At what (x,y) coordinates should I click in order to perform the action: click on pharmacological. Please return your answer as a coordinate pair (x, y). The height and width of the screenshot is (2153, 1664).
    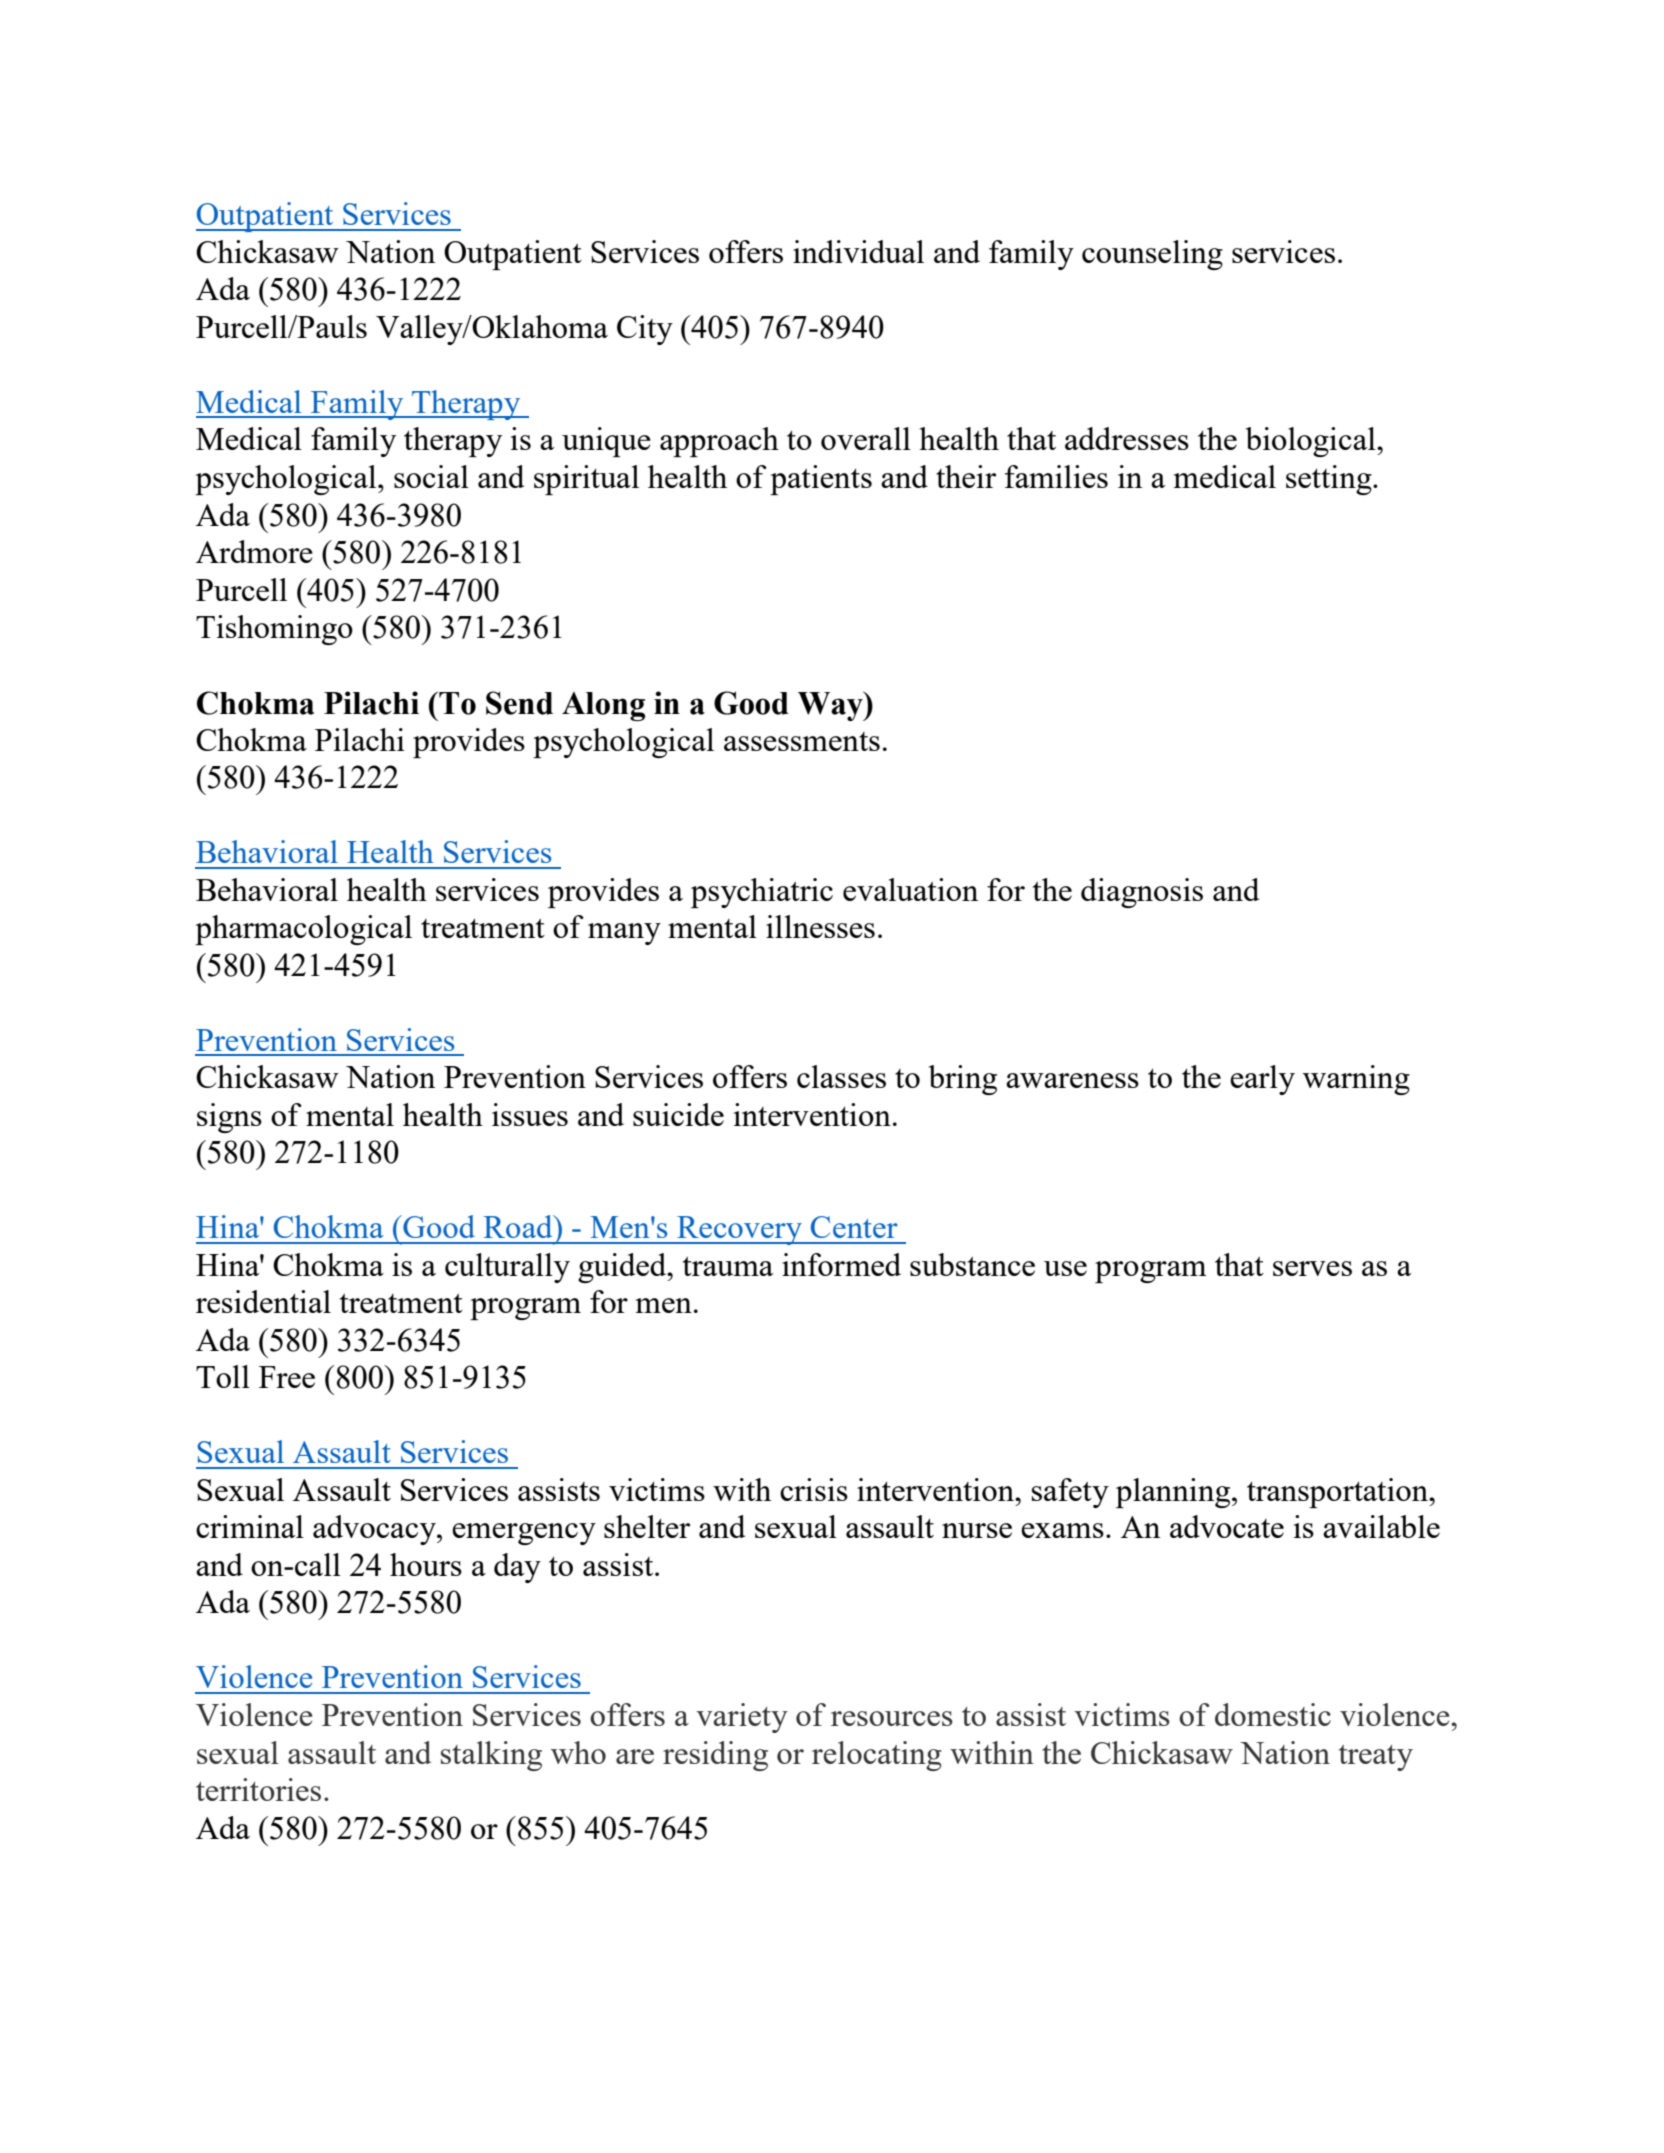
    Looking at the image, I should click on (303, 930).
